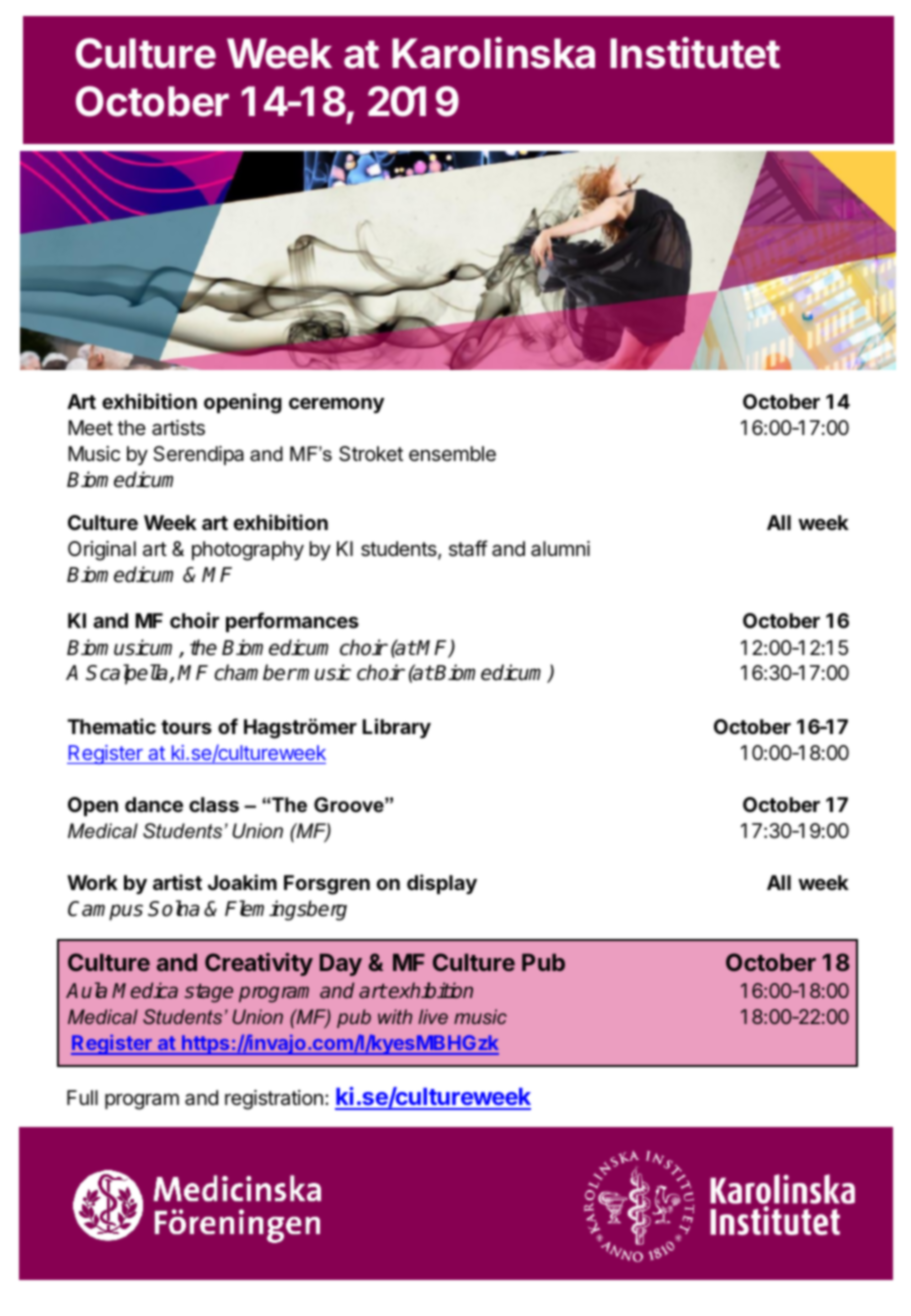 The image size is (911, 1316). I want to click on staff, so click(468, 548).
